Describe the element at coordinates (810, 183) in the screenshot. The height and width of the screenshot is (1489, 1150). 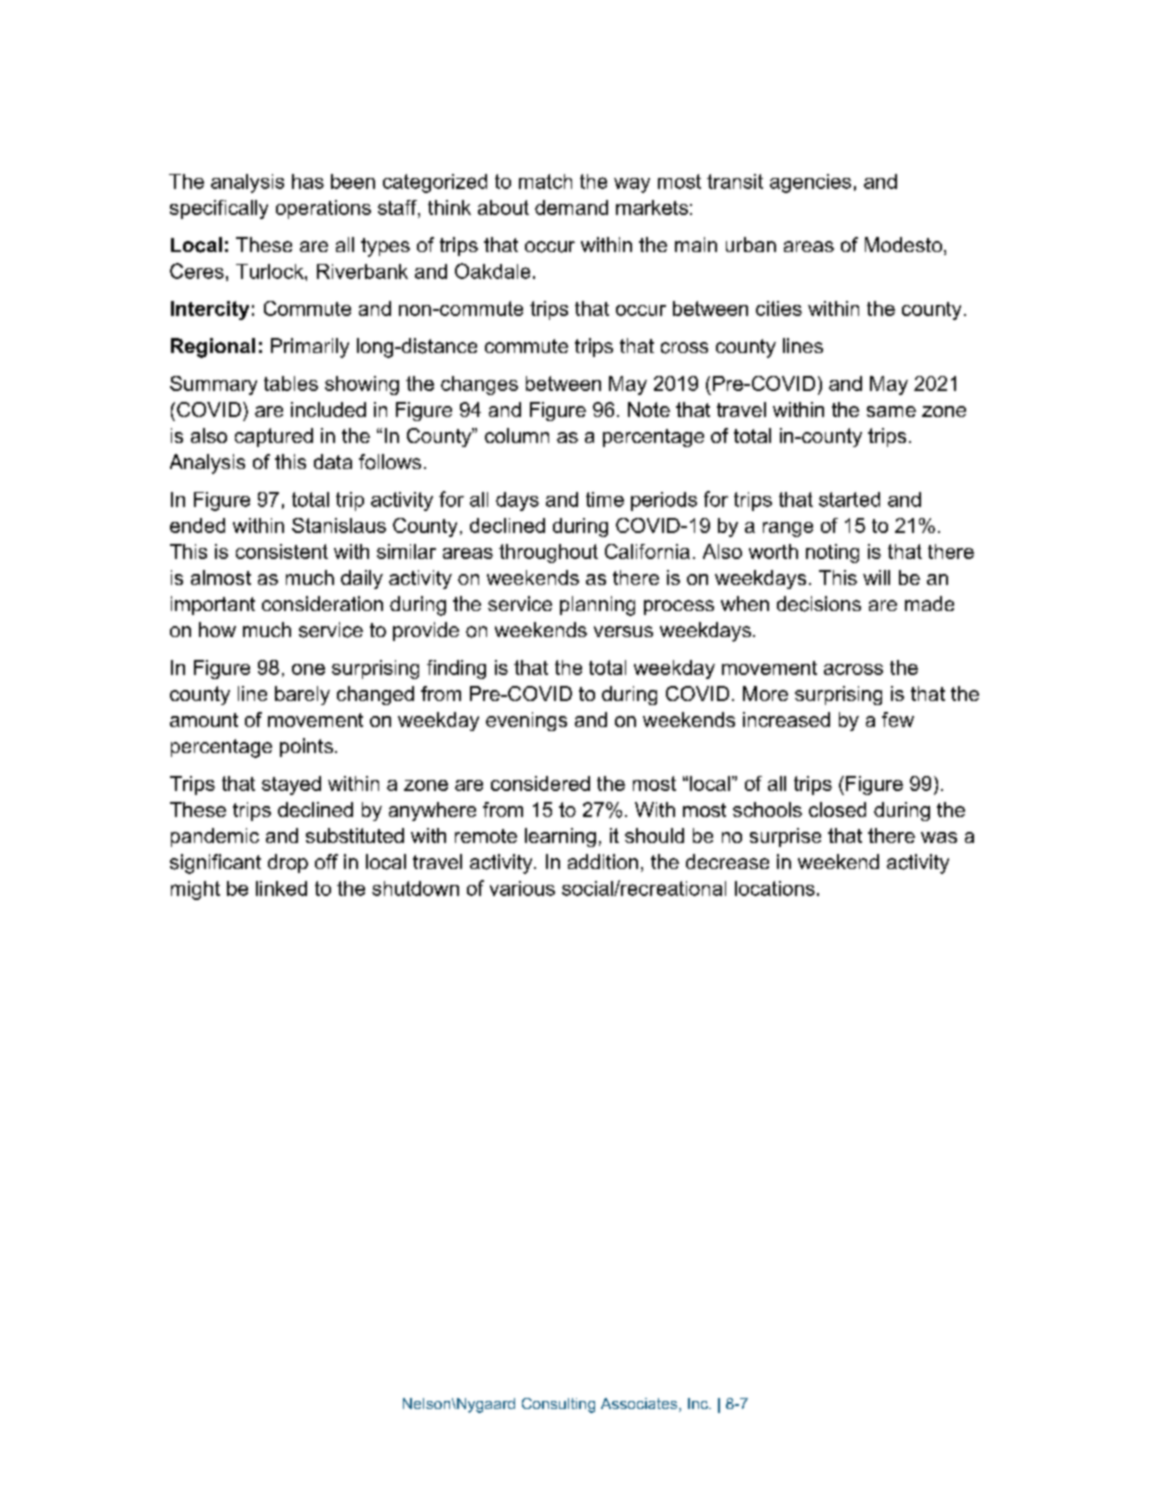
I see `agencies` at that location.
